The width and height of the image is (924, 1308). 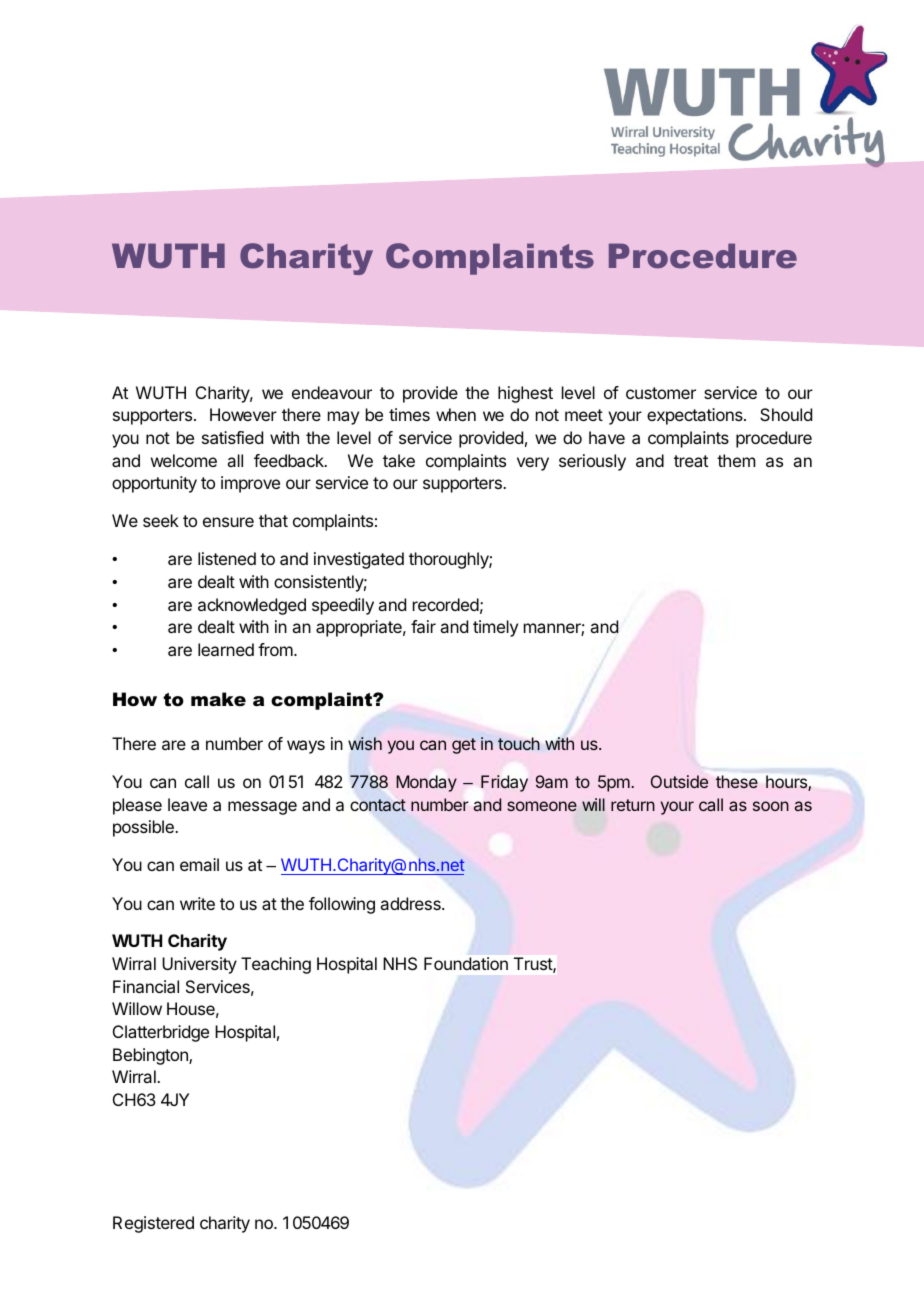 What do you see at coordinates (456, 414) in the image?
I see `when` at bounding box center [456, 414].
